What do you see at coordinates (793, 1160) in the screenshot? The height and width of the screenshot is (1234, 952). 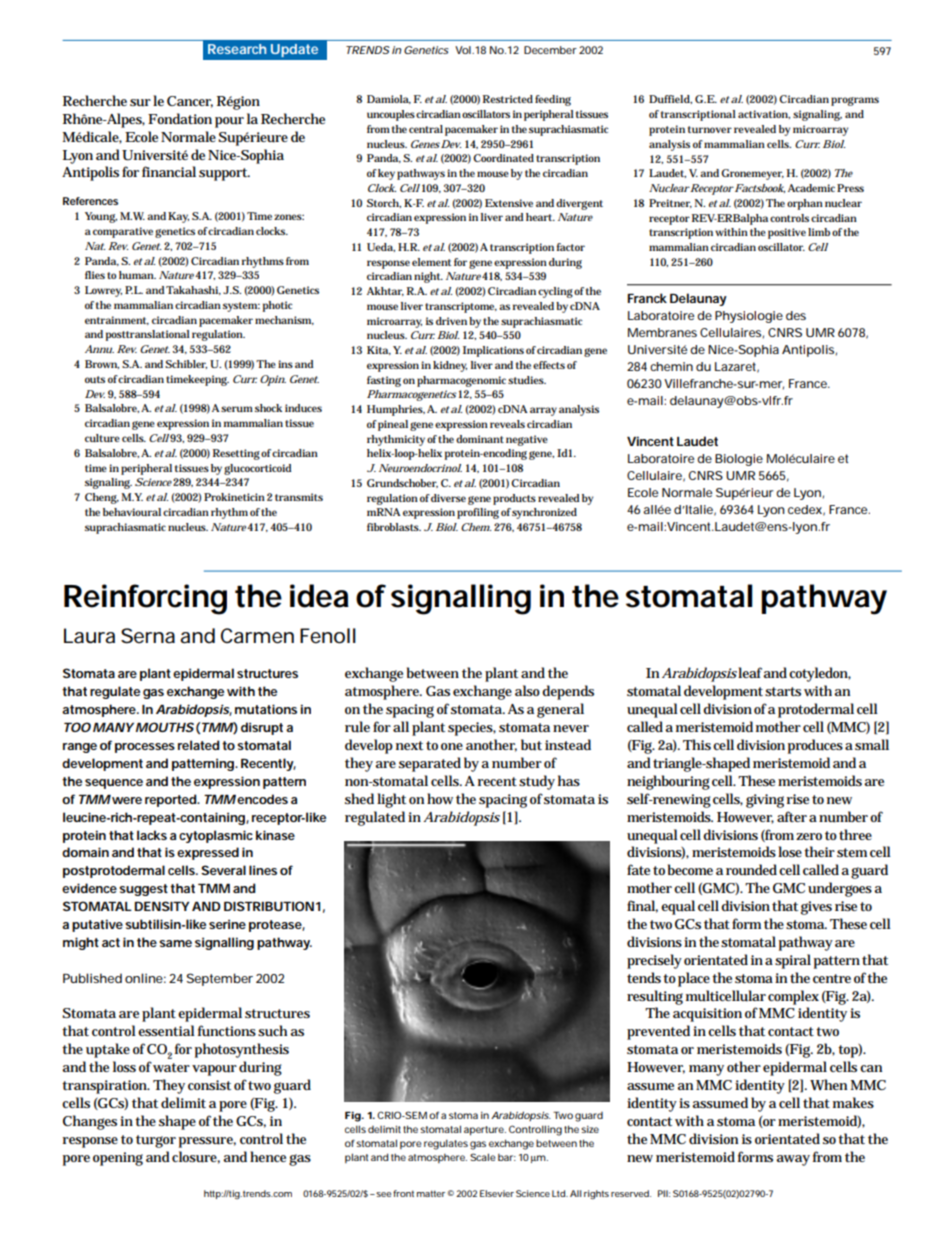 I see `away` at bounding box center [793, 1160].
